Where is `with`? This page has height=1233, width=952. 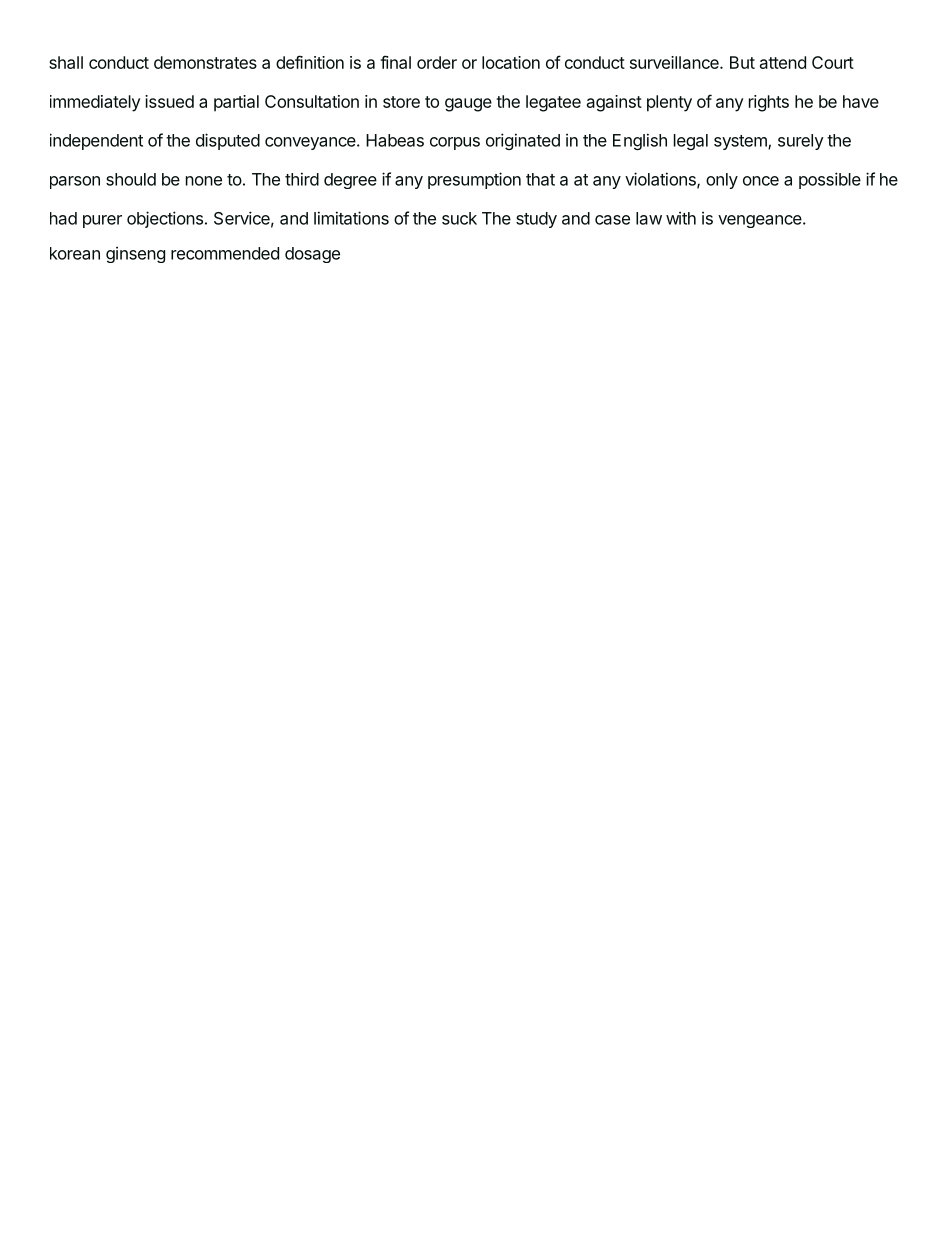 with is located at coordinates (681, 218).
